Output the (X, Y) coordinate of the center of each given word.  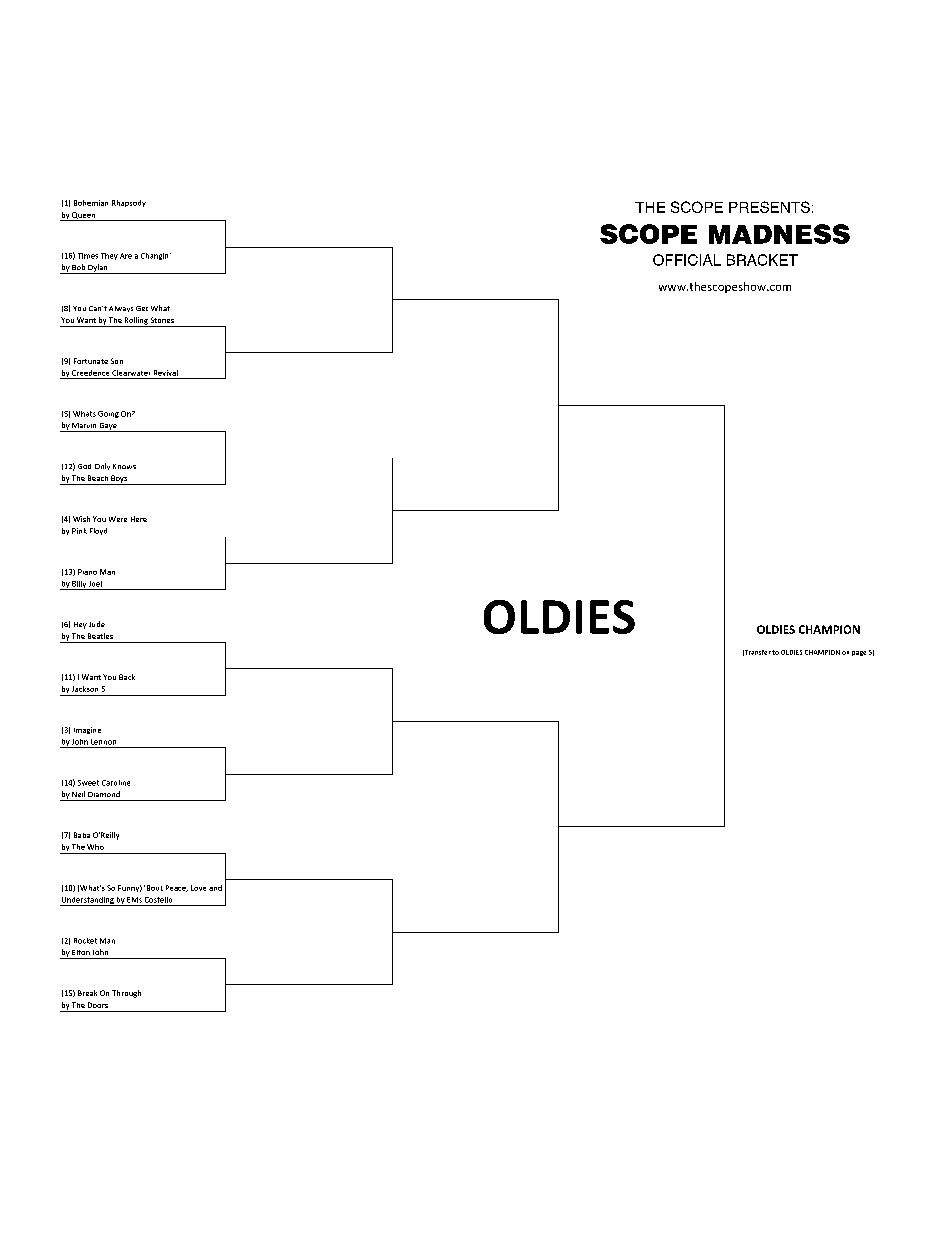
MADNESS (779, 234)
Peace (177, 888)
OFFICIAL (687, 260)
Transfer (757, 653)
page (859, 653)
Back (127, 677)
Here (139, 519)
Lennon (103, 742)
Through (126, 994)
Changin (156, 256)
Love (198, 888)
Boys (119, 480)
